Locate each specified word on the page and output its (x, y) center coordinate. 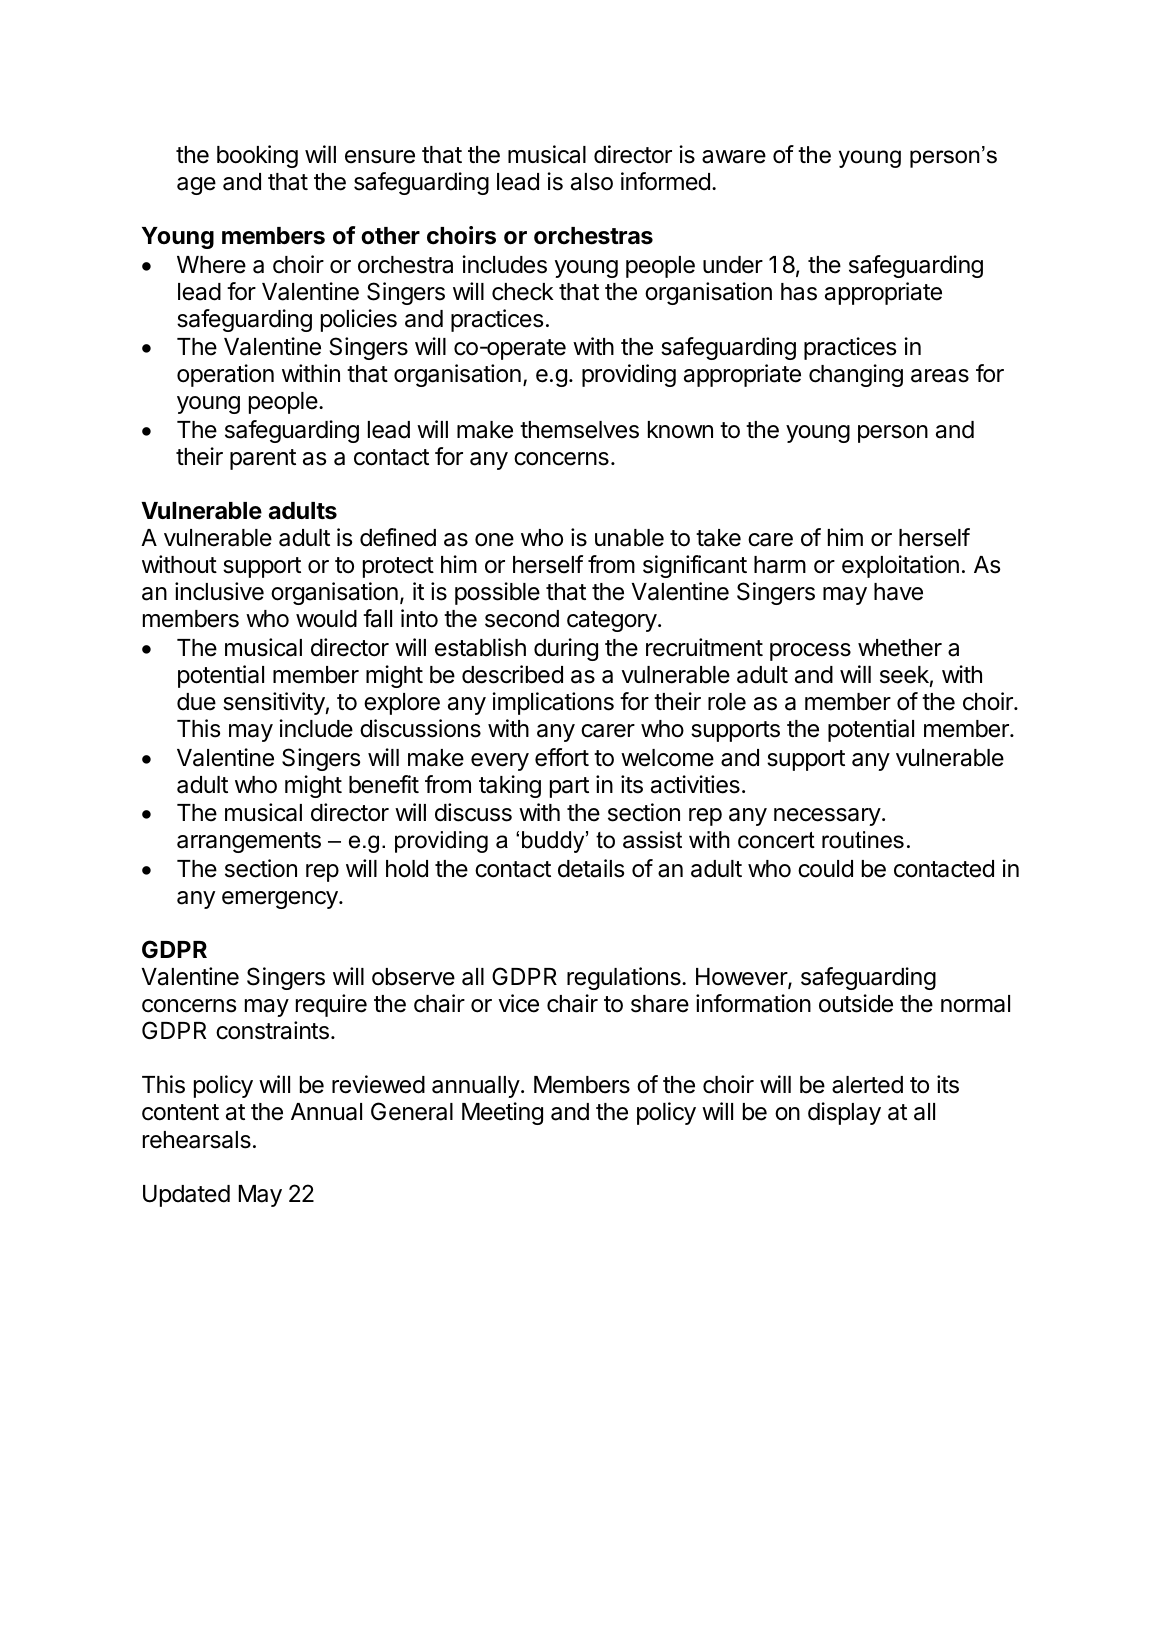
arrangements (249, 842)
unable (629, 538)
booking (257, 156)
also (592, 182)
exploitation (900, 566)
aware (734, 157)
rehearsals (197, 1140)
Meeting (502, 1113)
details (591, 868)
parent (263, 459)
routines (863, 840)
